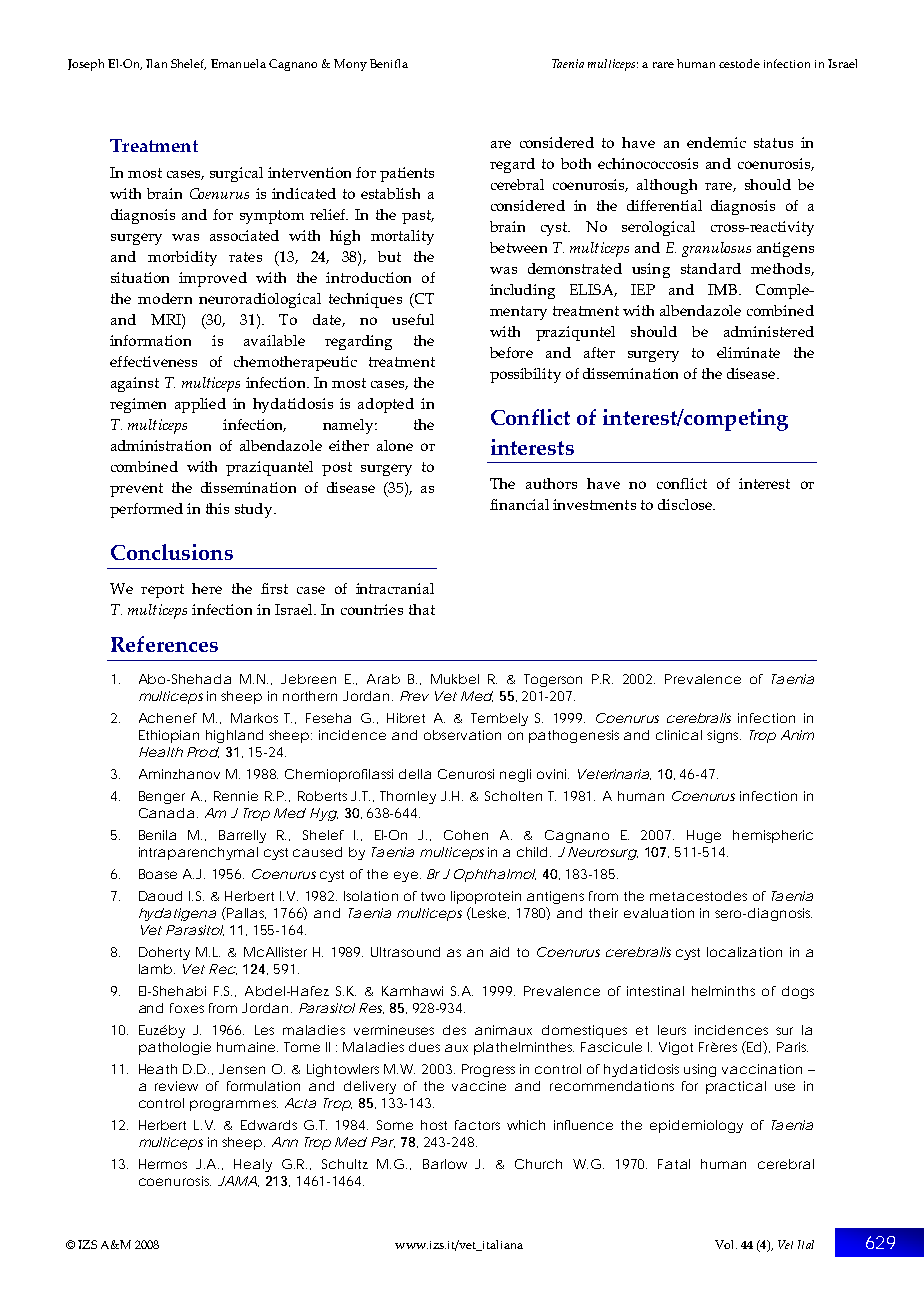  I want to click on patients, so click(407, 174).
